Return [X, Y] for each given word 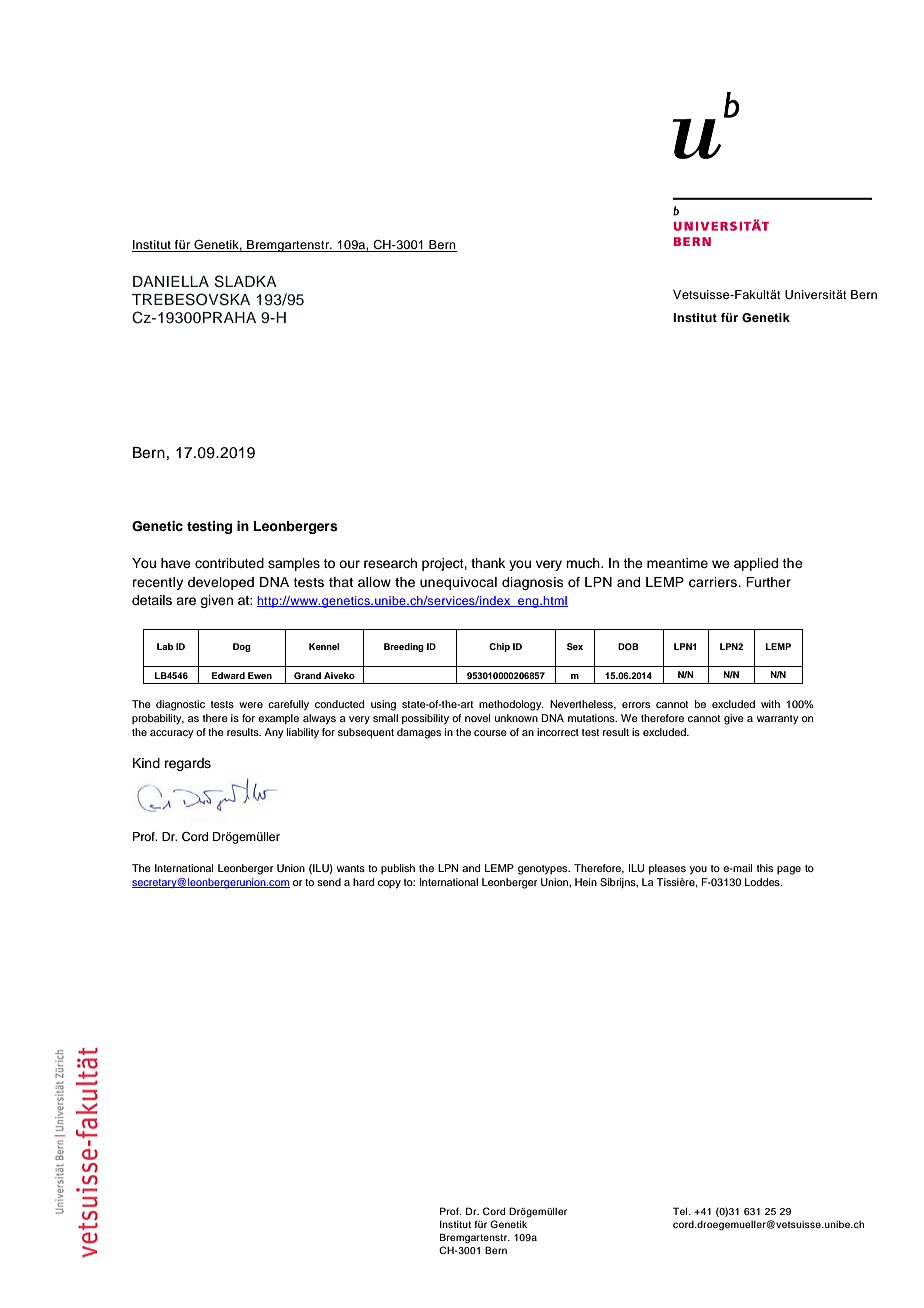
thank [488, 563]
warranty [777, 720]
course [490, 733]
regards [188, 764]
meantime [677, 563]
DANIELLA [171, 281]
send [329, 882]
